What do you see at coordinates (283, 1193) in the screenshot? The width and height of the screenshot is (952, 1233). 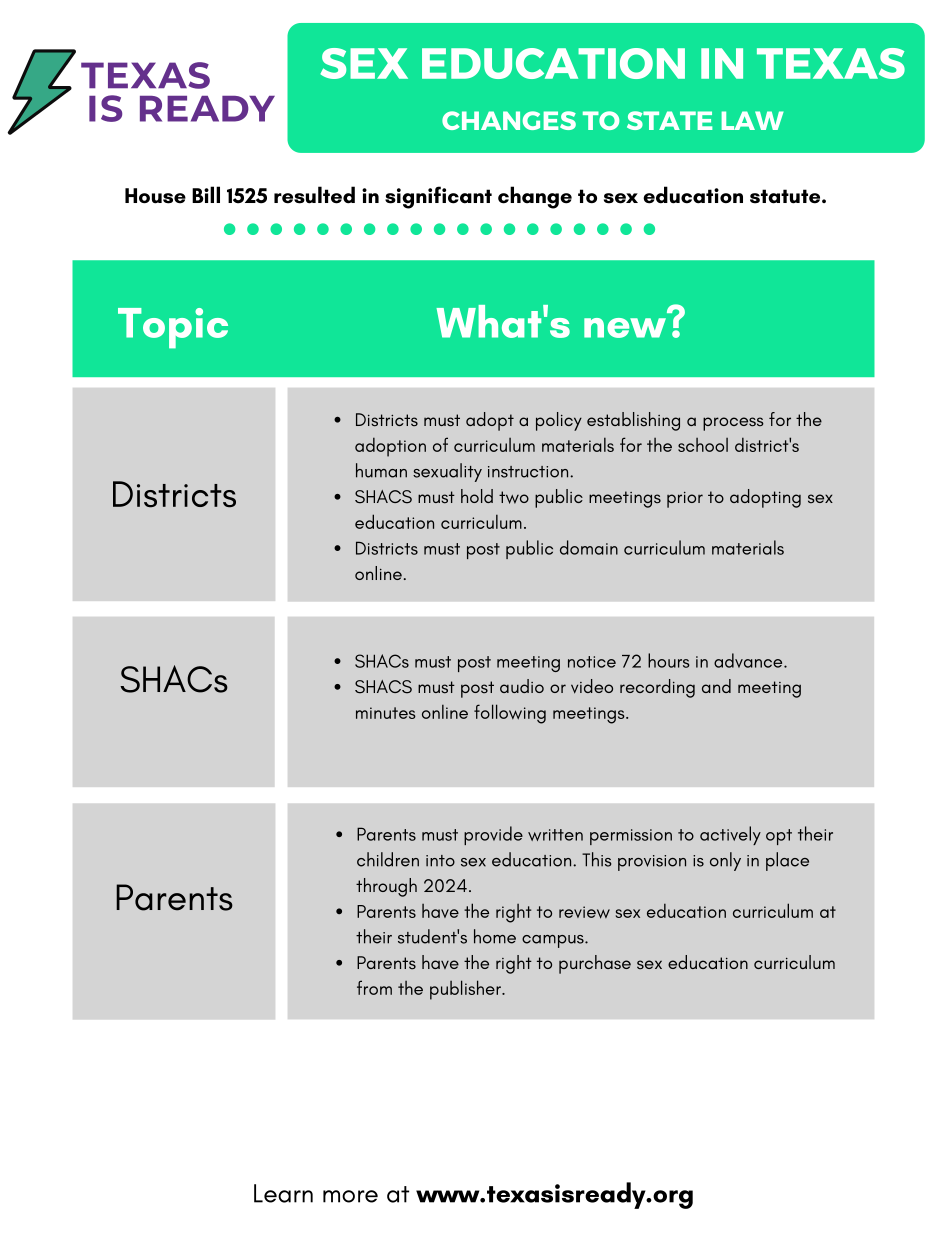 I see `Learn` at bounding box center [283, 1193].
